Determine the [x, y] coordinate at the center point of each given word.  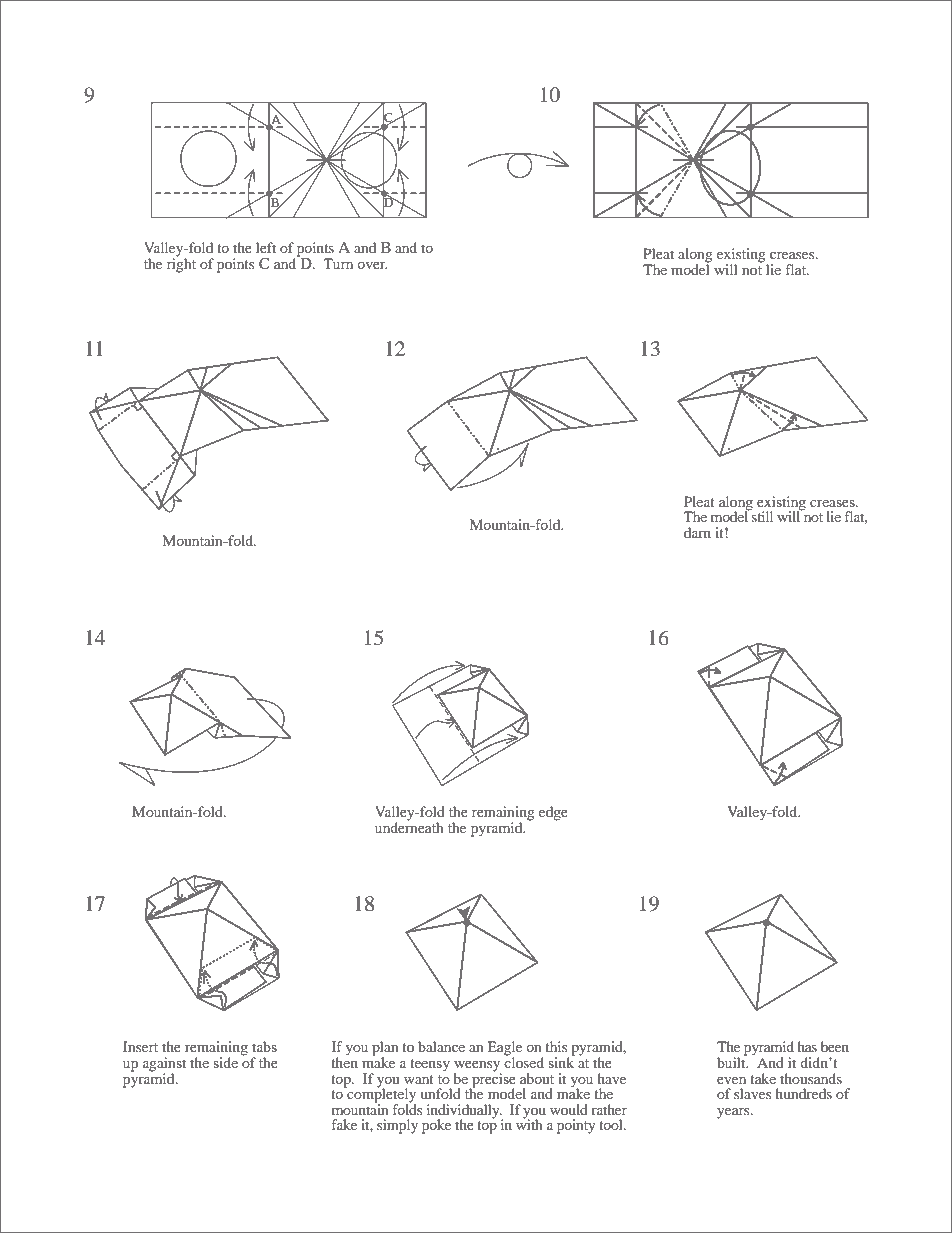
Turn [338, 263]
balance [441, 1046]
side [225, 1062]
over [372, 265]
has [807, 1046]
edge [553, 813]
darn [697, 532]
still [761, 515]
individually [464, 1112]
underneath [409, 826]
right [181, 264]
